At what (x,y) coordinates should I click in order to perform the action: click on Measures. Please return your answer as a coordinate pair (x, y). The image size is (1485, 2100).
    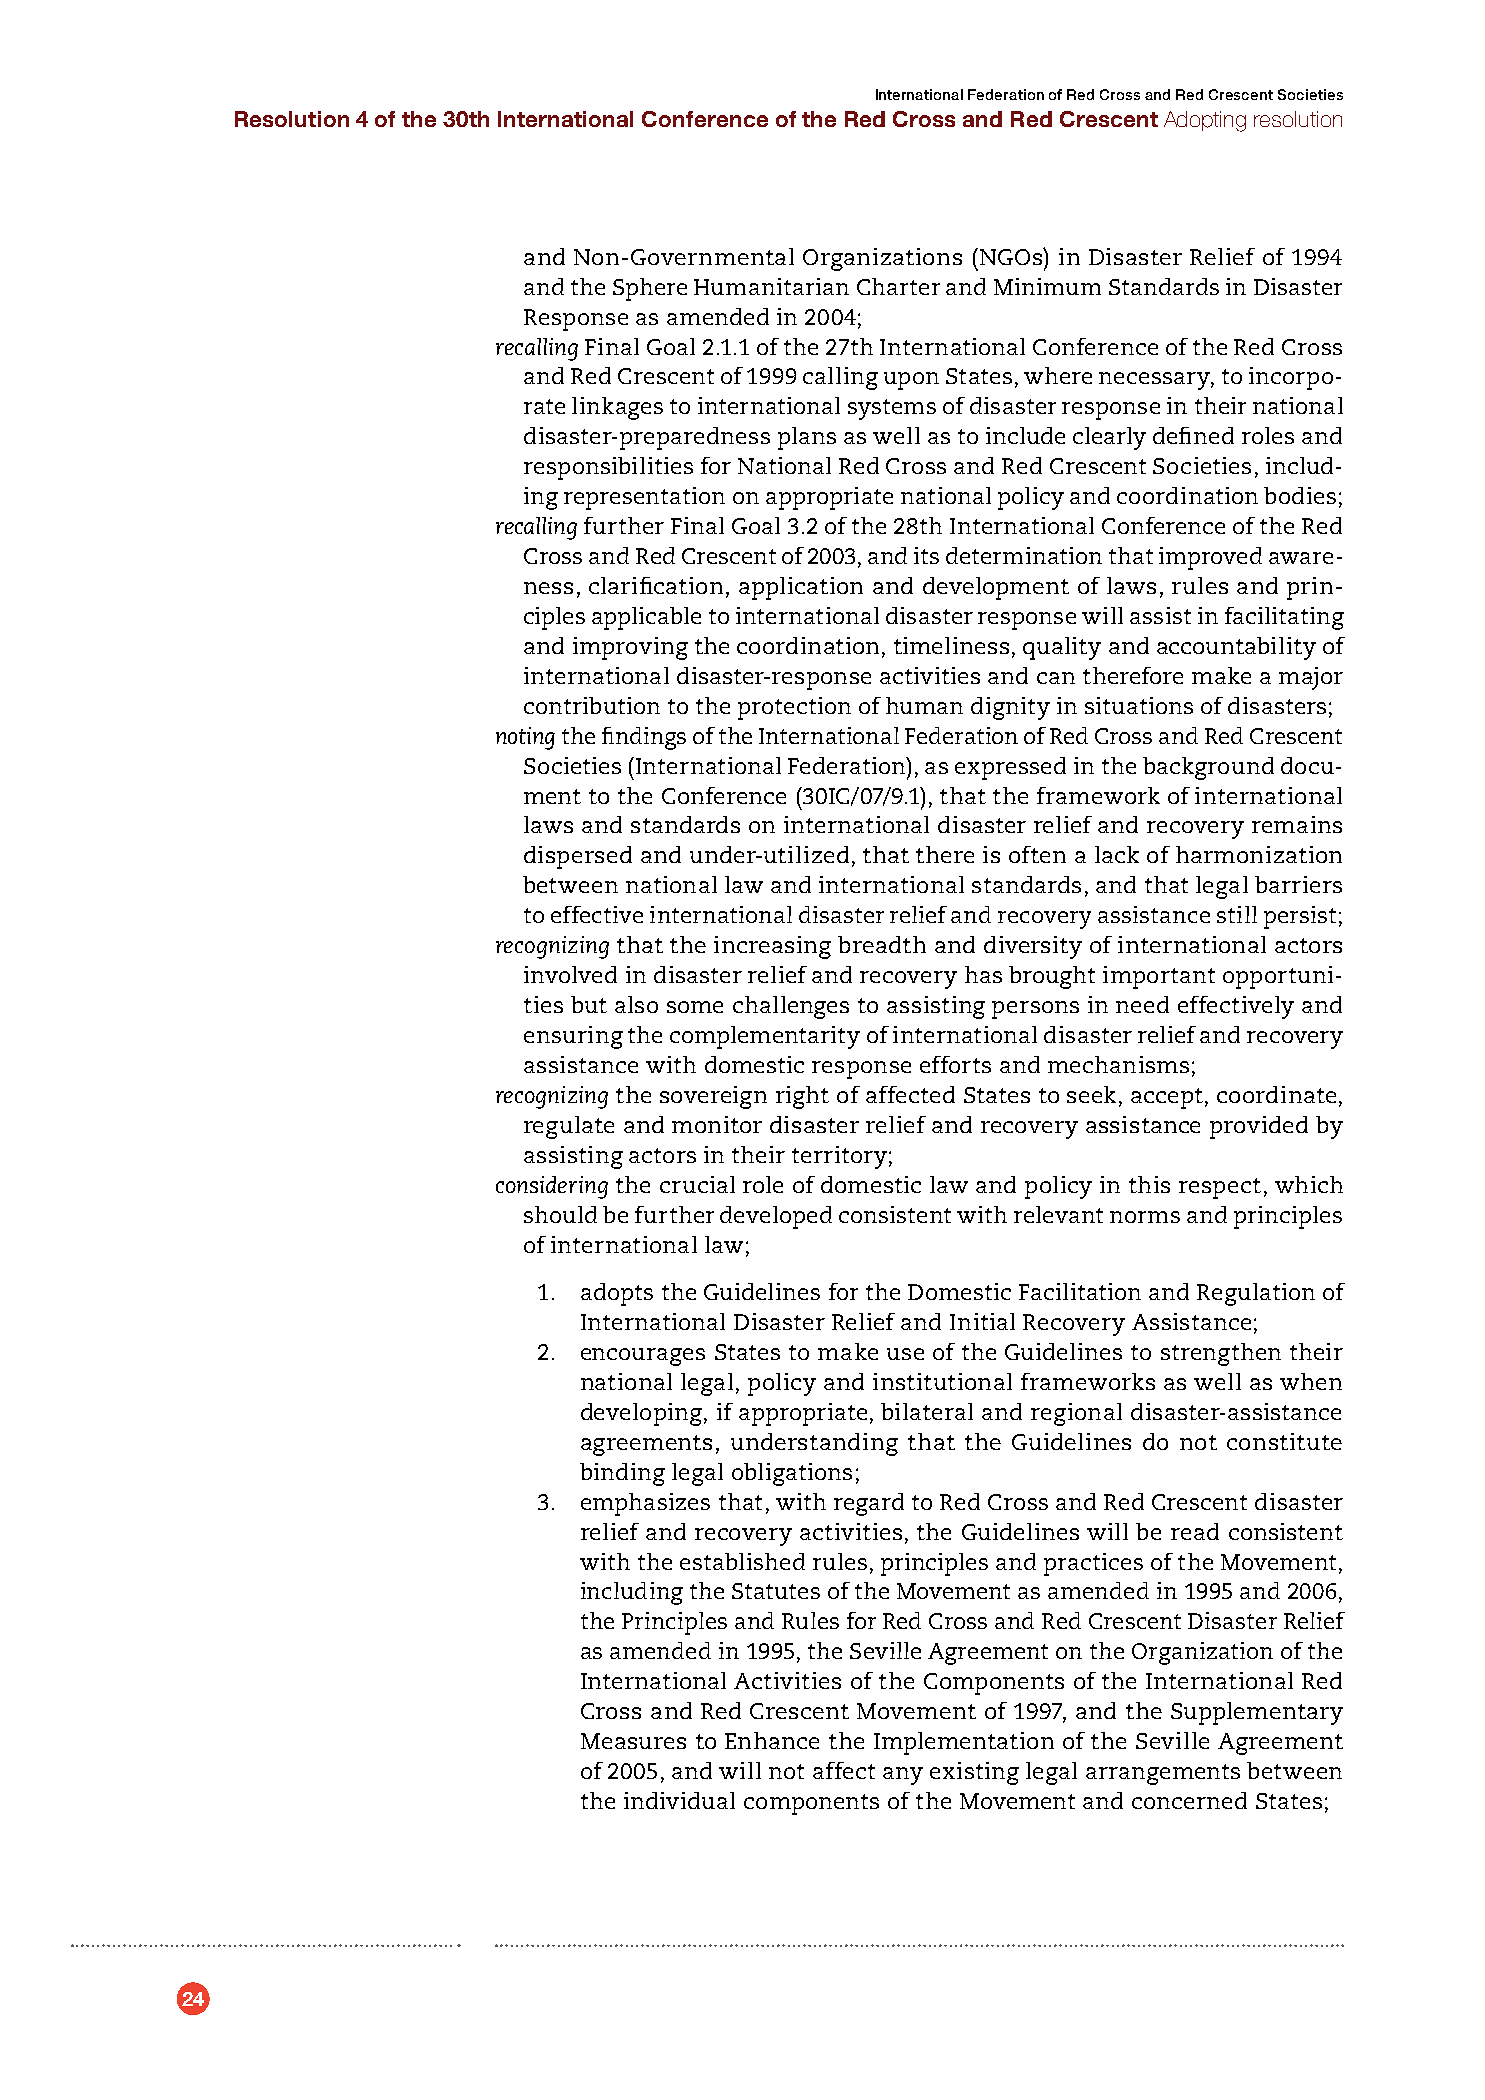
    Looking at the image, I should click on (633, 1741).
